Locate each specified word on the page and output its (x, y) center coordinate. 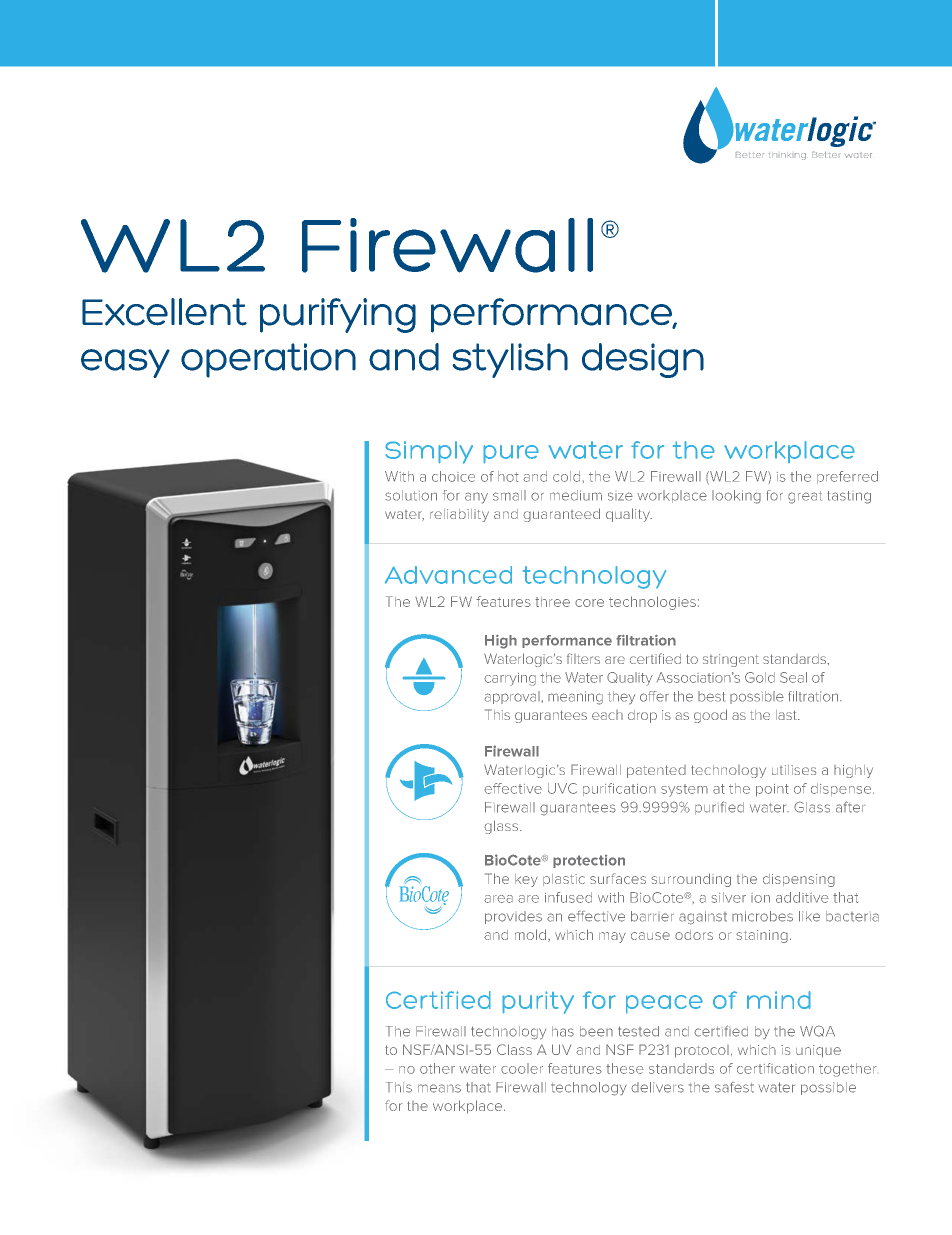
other (437, 1068)
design (643, 360)
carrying (510, 679)
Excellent (164, 312)
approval (512, 697)
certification (775, 1068)
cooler (522, 1068)
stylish (510, 360)
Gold (760, 677)
